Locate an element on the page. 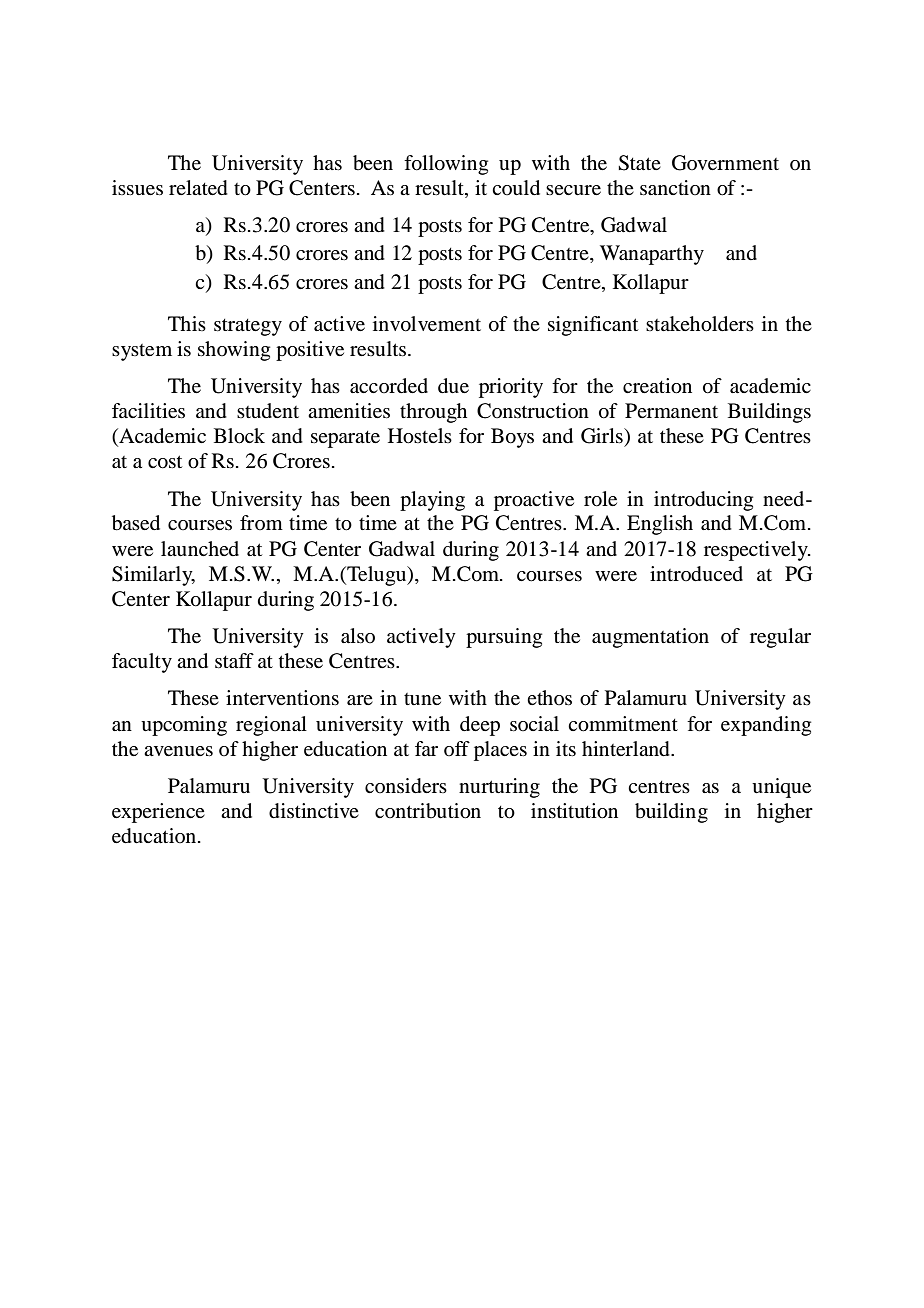 This document has height=1308, width=924. following is located at coordinates (446, 165).
